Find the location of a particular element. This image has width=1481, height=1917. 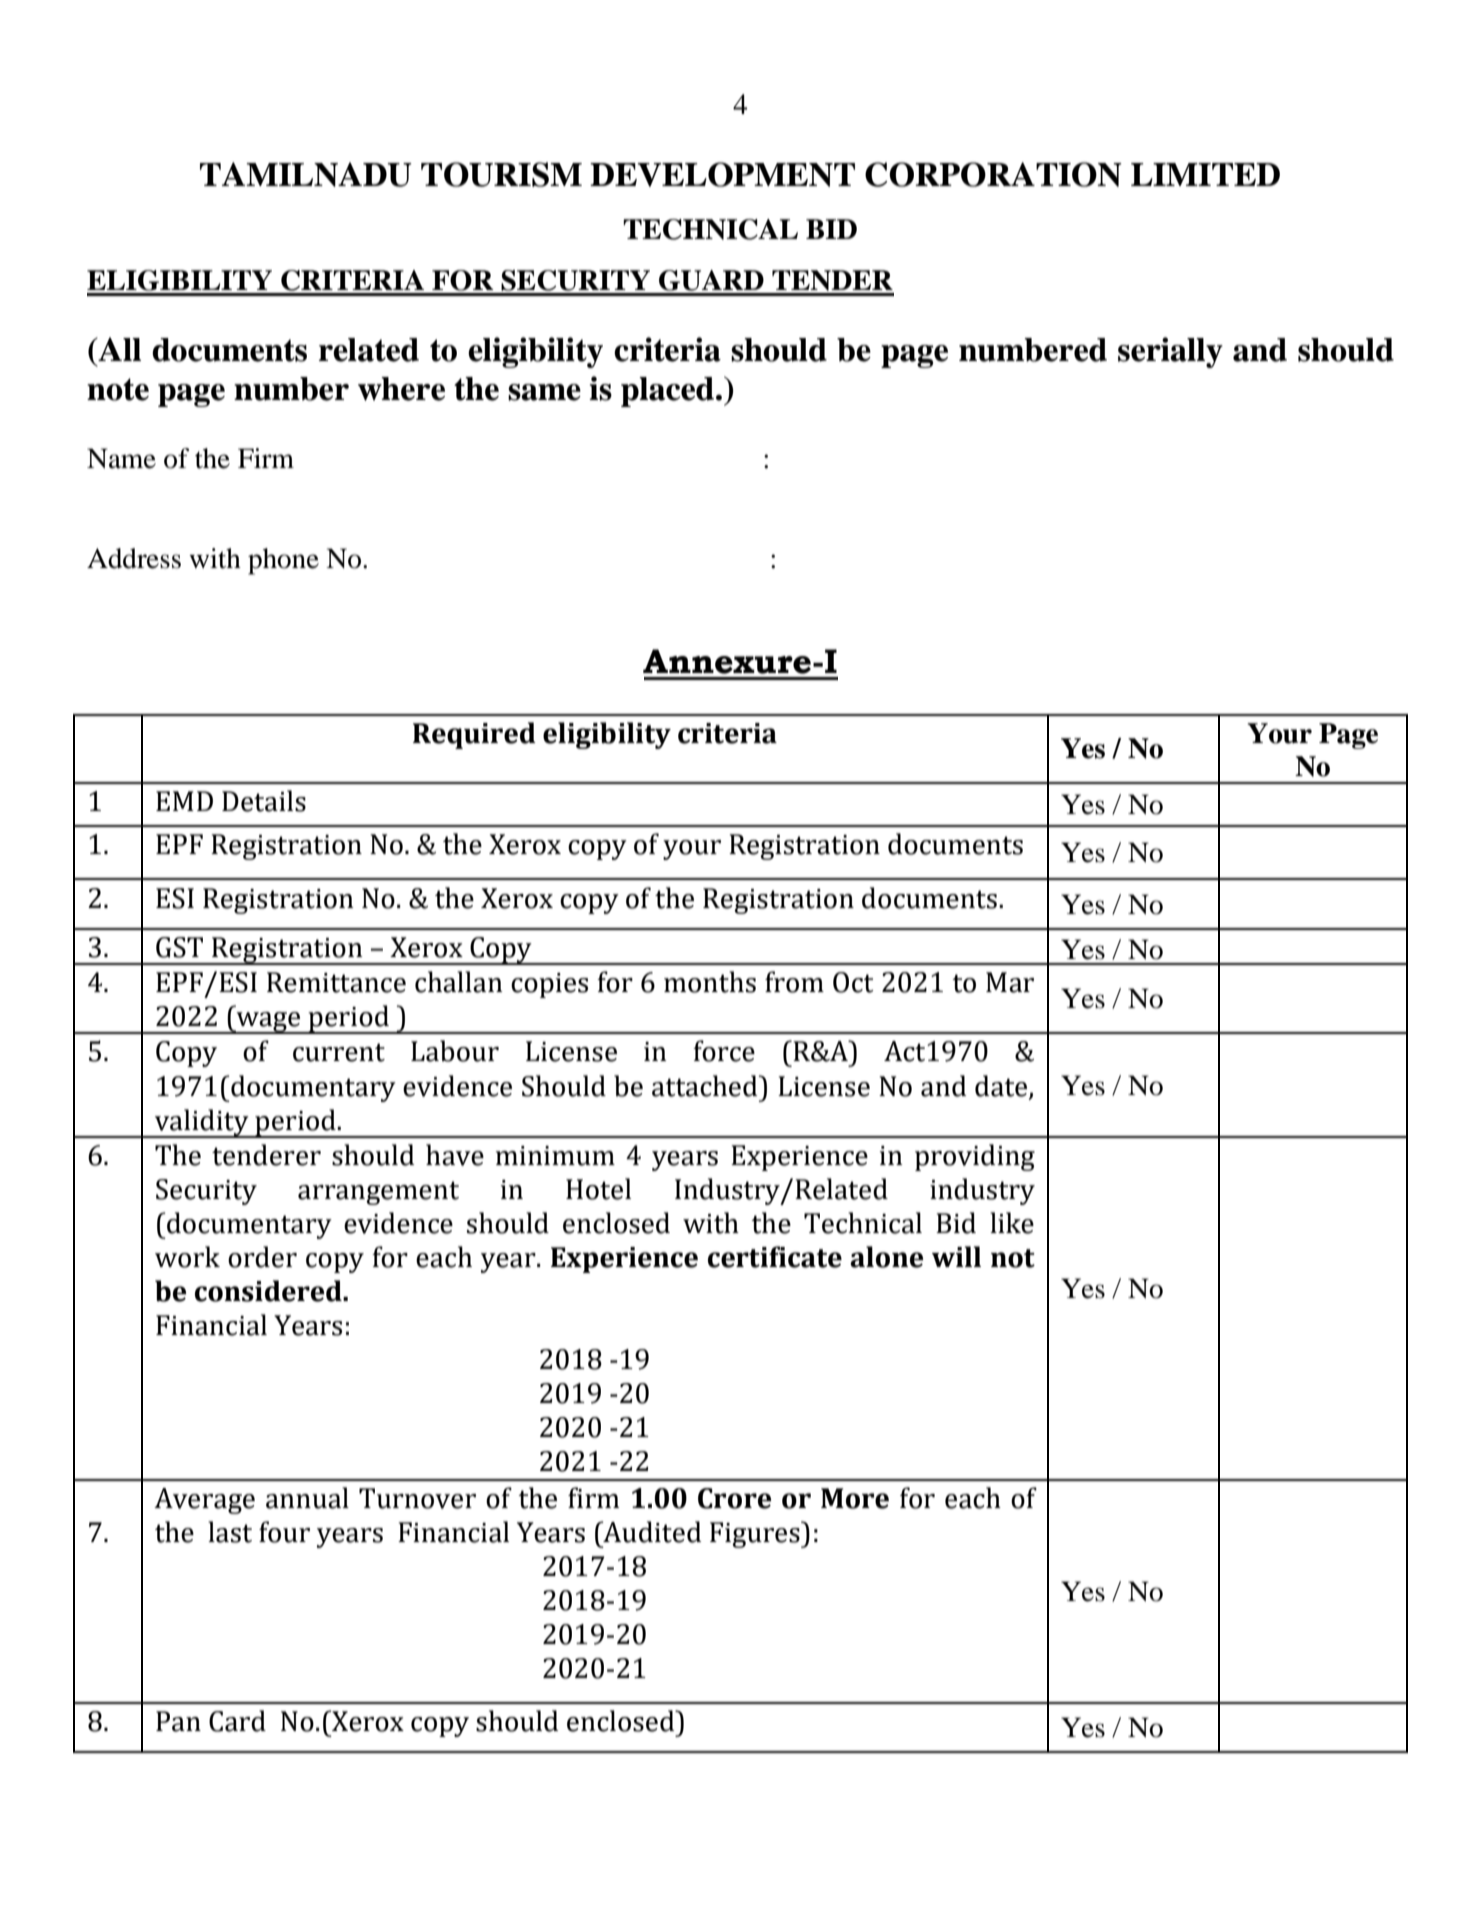

date is located at coordinates (1002, 1086).
